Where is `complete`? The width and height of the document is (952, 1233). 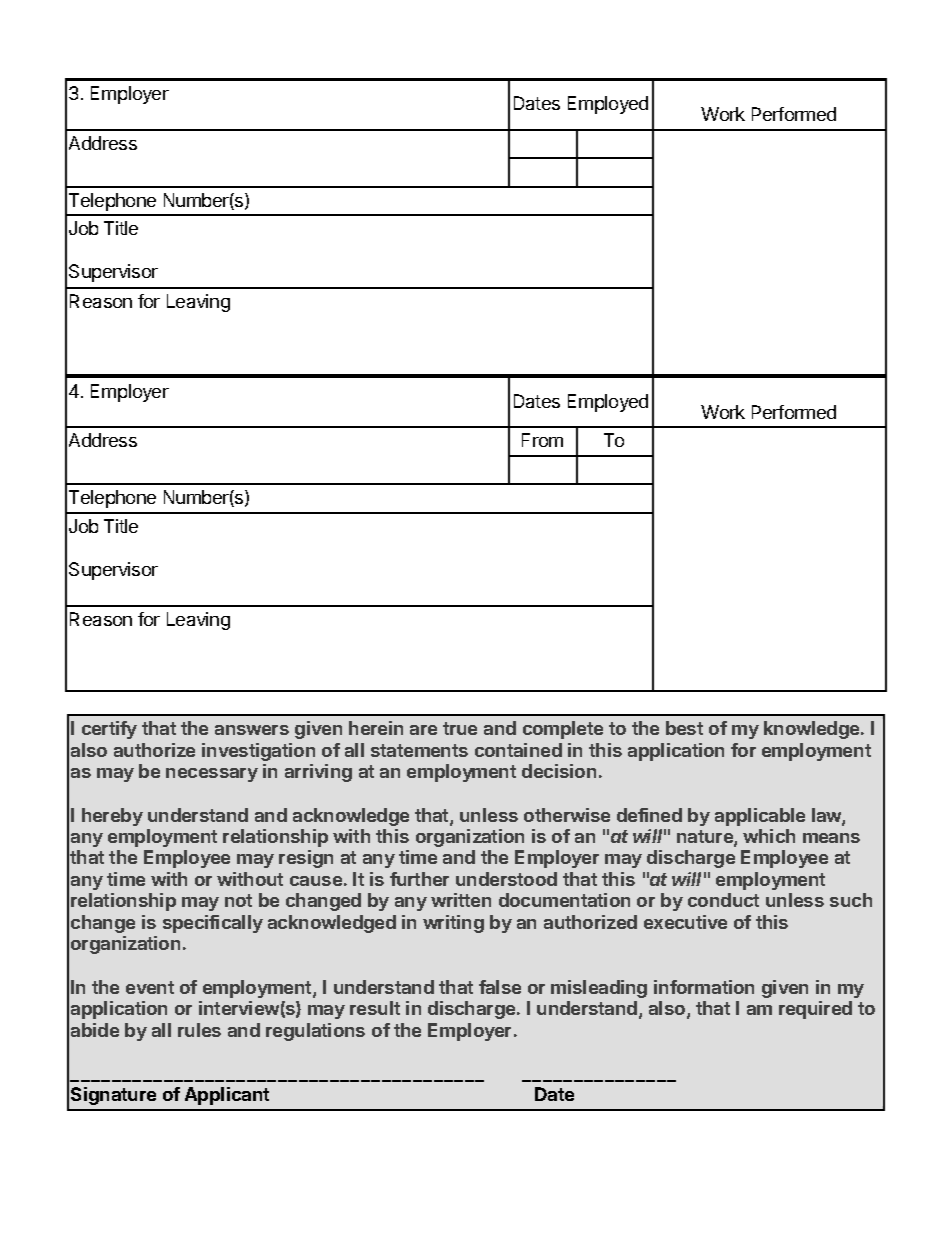
complete is located at coordinates (563, 730).
